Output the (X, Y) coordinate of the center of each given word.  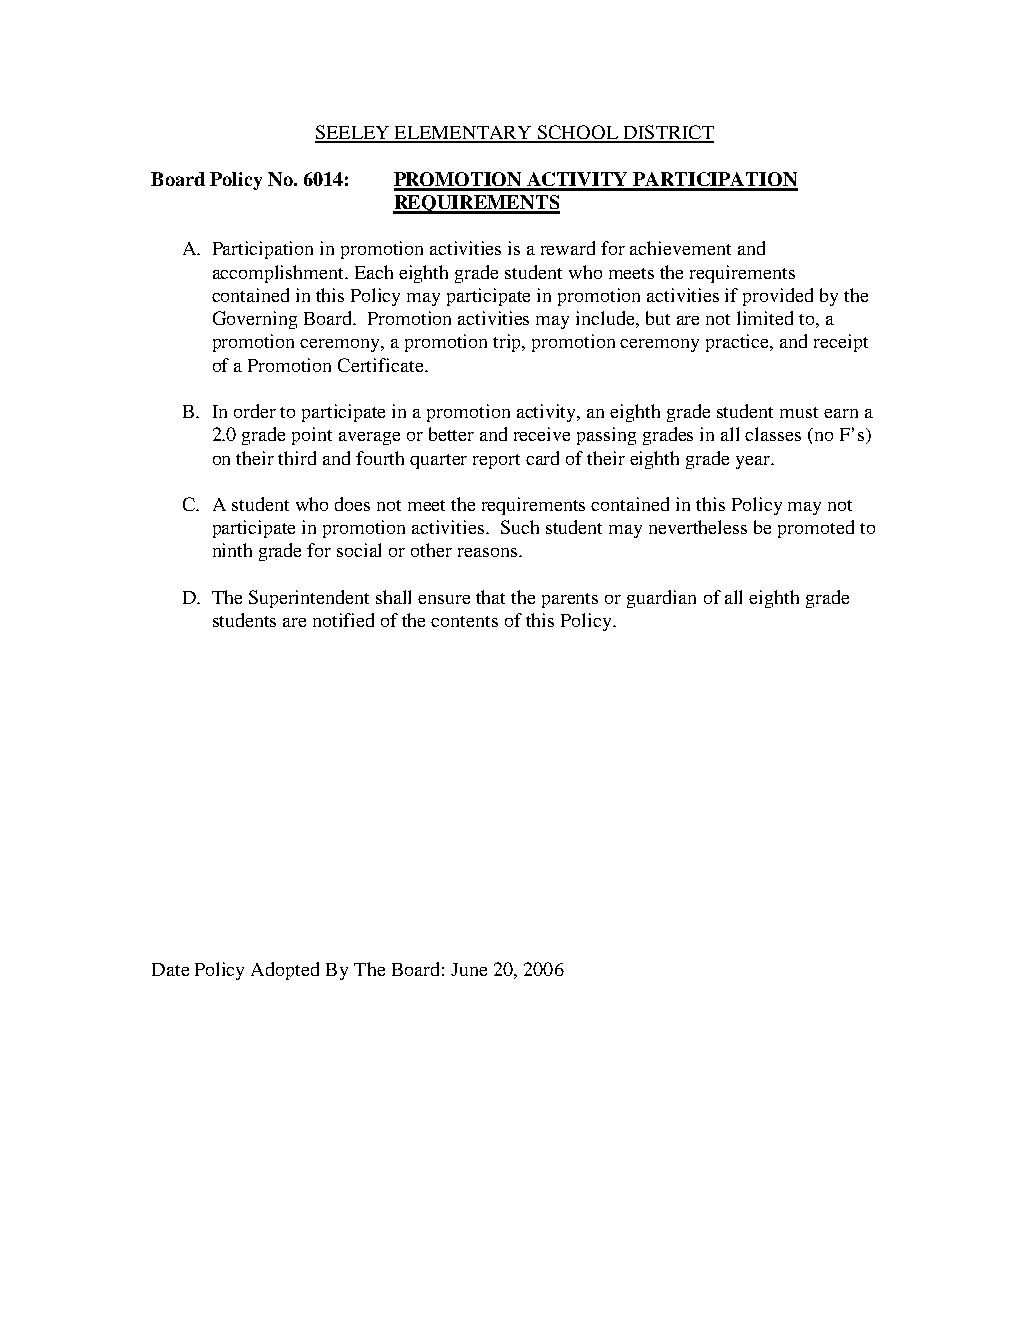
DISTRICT (667, 133)
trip (508, 343)
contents (464, 621)
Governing (255, 320)
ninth (232, 550)
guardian (661, 599)
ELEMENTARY (464, 134)
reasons (489, 552)
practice (739, 343)
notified (343, 620)
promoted (816, 529)
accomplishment (280, 274)
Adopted (285, 971)
